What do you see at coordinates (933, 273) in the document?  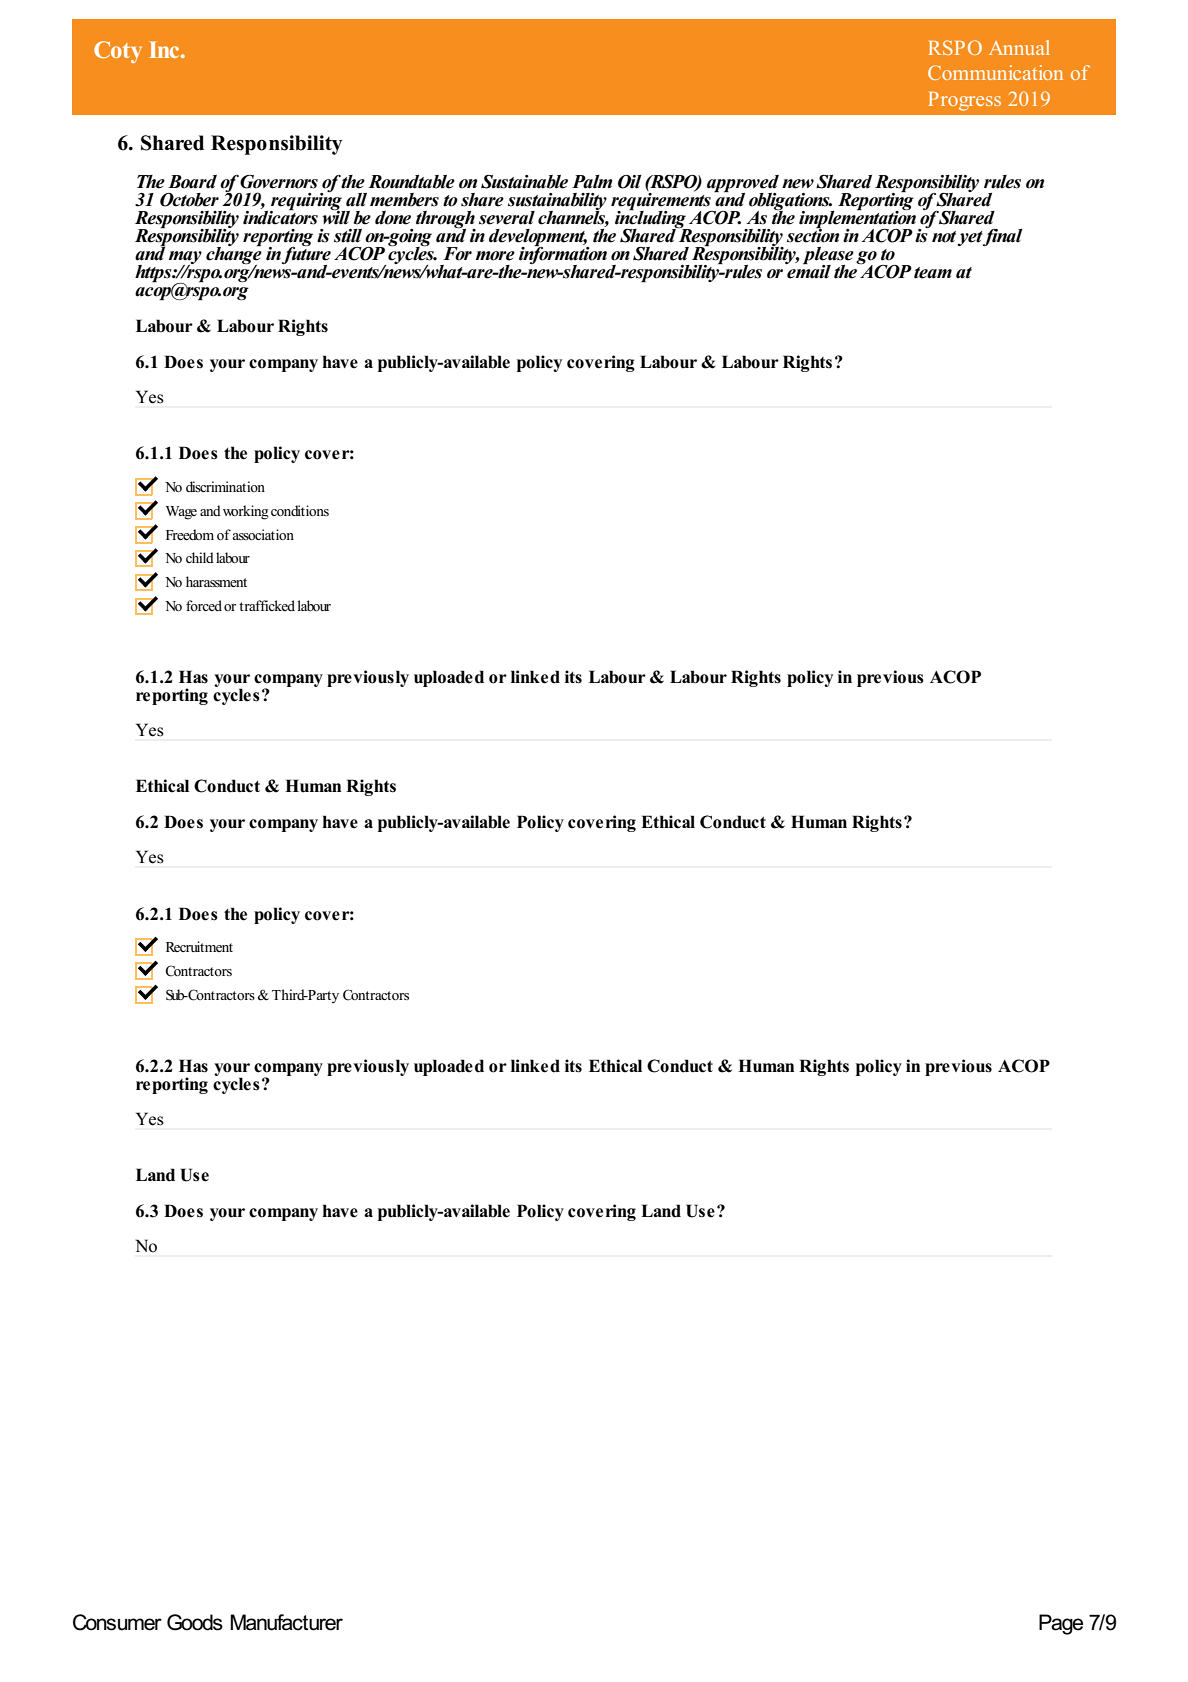 I see `team` at bounding box center [933, 273].
